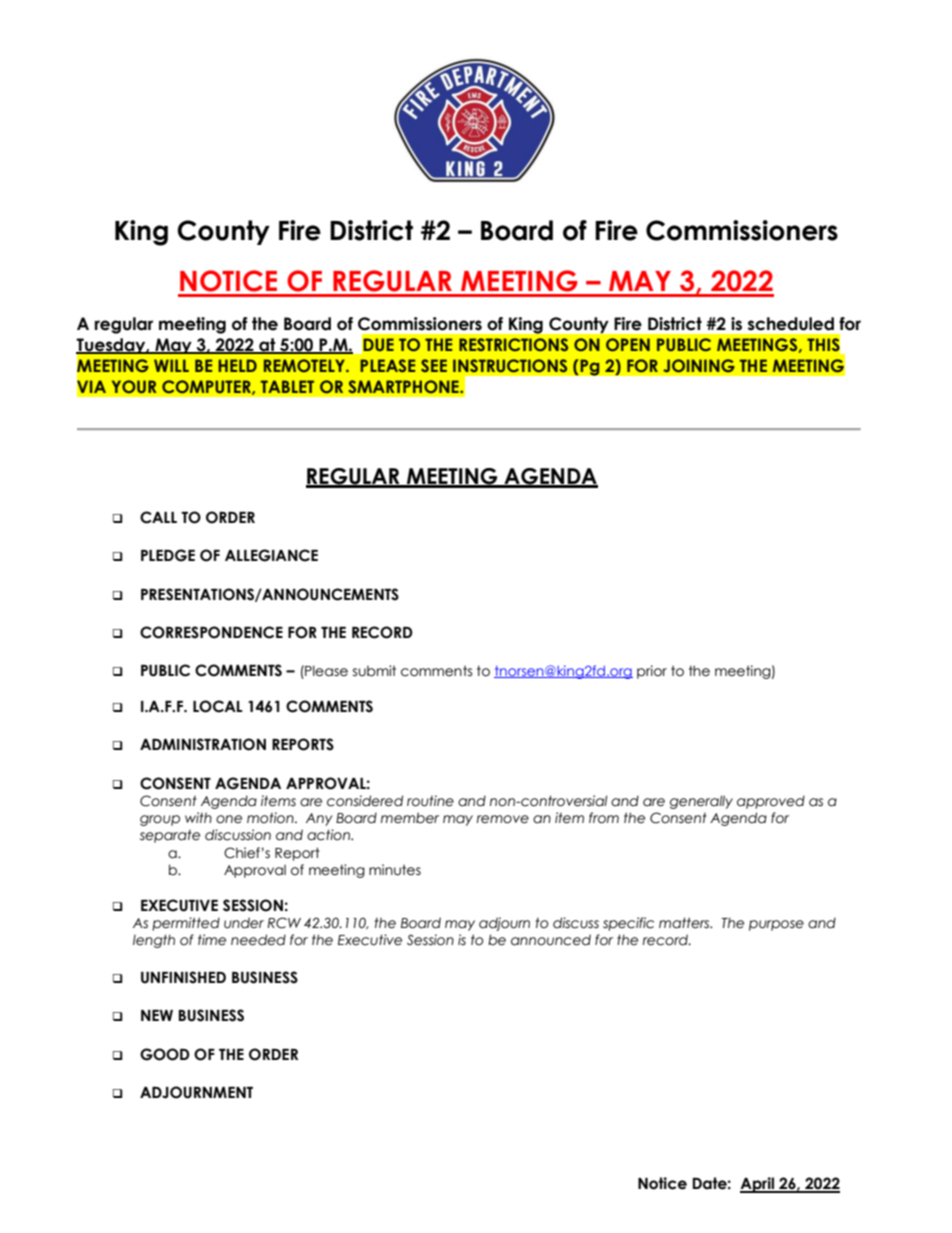 The image size is (952, 1233). I want to click on permitted, so click(186, 924).
